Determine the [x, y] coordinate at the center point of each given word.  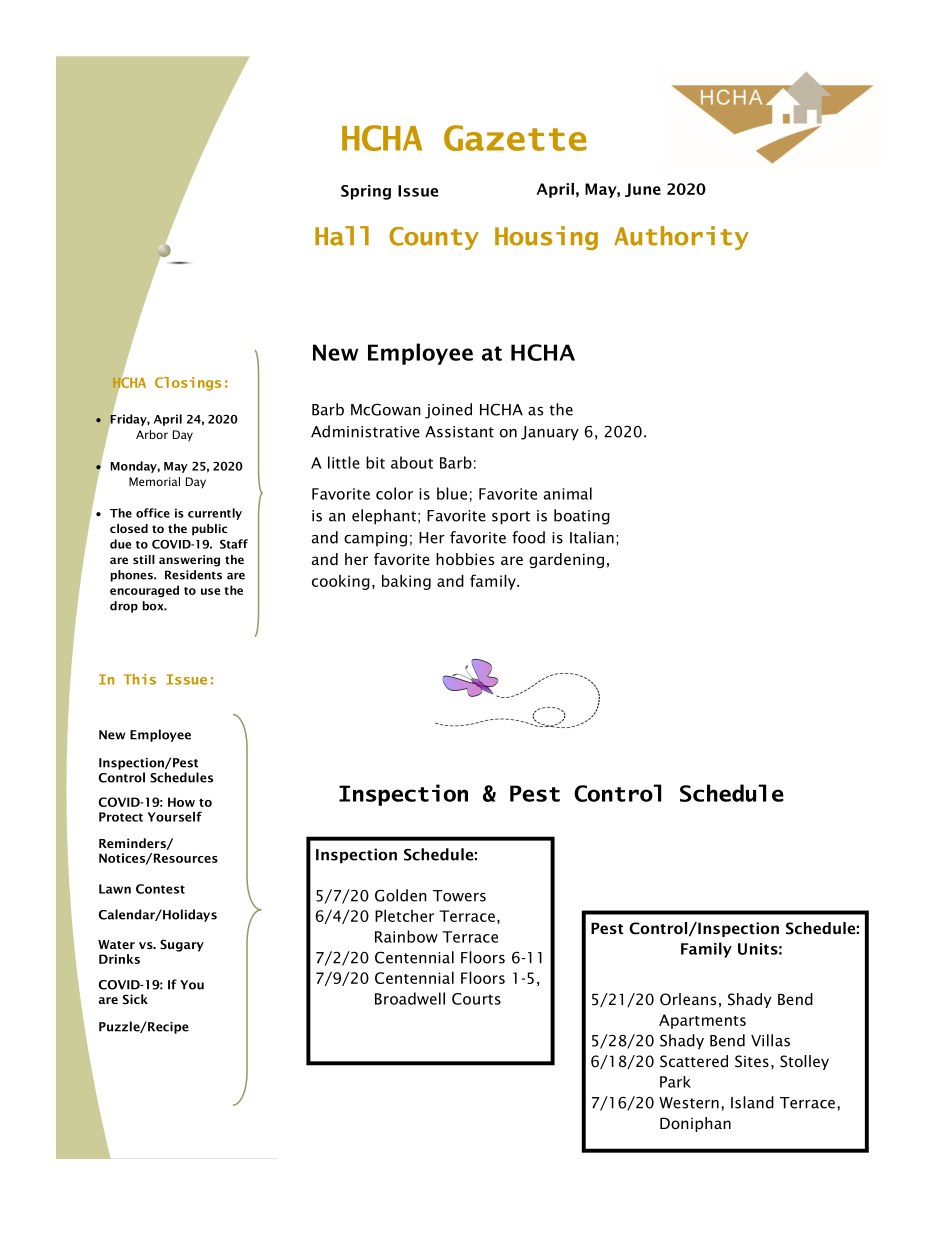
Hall [342, 236]
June [643, 190]
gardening [566, 560]
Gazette [515, 138]
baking [406, 582]
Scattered [694, 1061]
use [210, 591]
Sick [135, 999]
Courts [476, 999]
